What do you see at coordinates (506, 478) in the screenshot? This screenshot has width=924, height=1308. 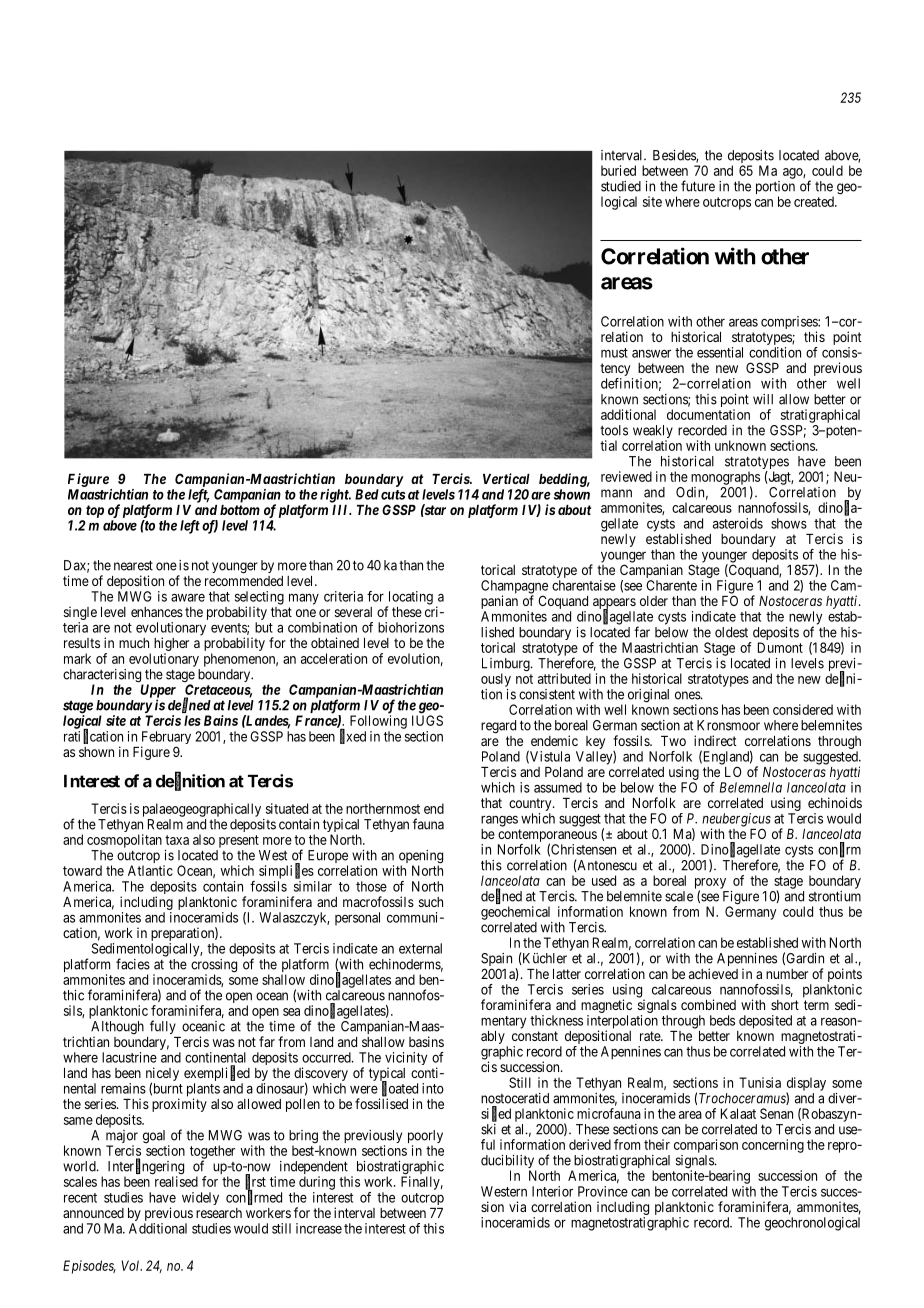 I see `Vertical` at bounding box center [506, 478].
